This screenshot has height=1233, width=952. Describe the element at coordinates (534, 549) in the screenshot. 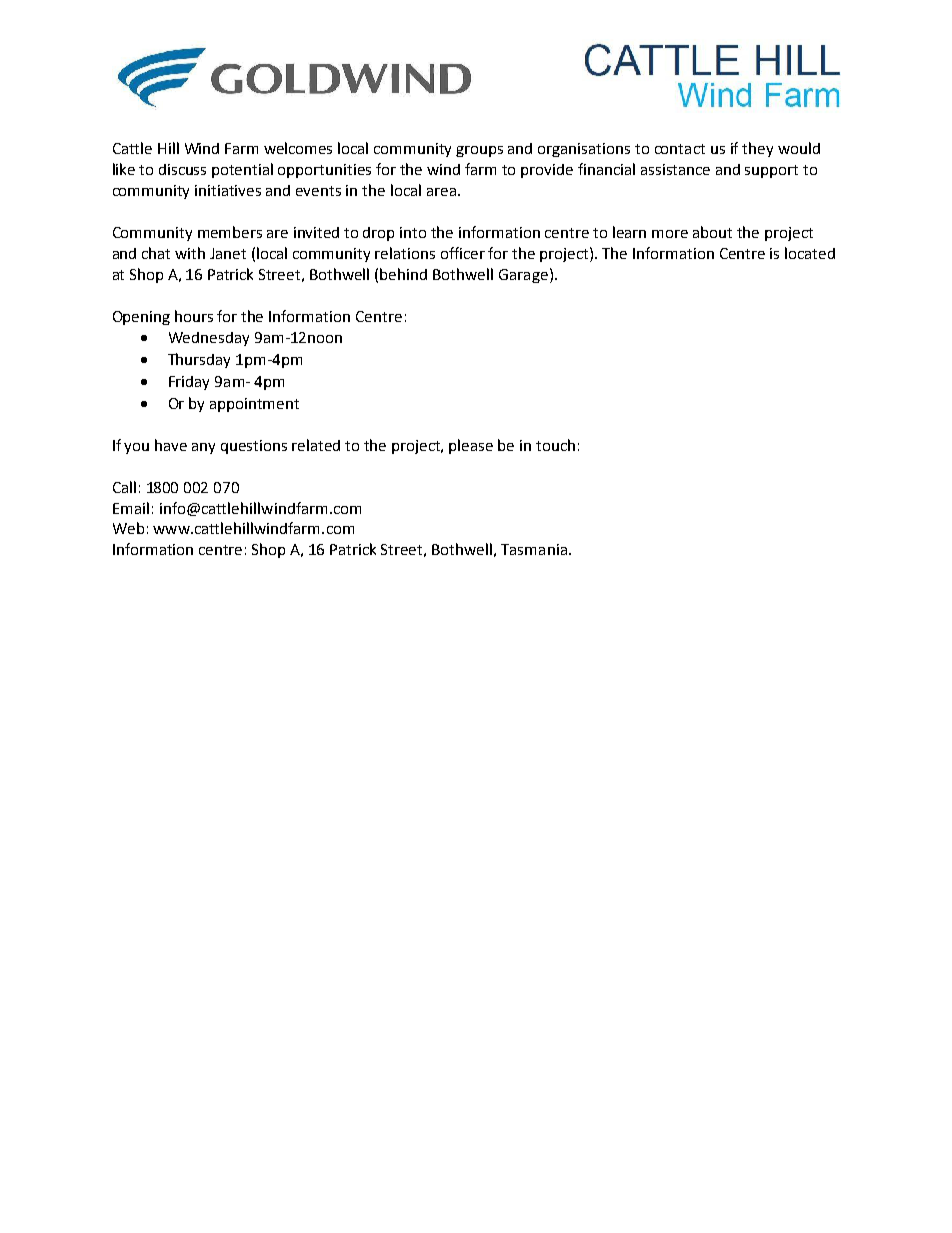

I see `Tasmania` at that location.
